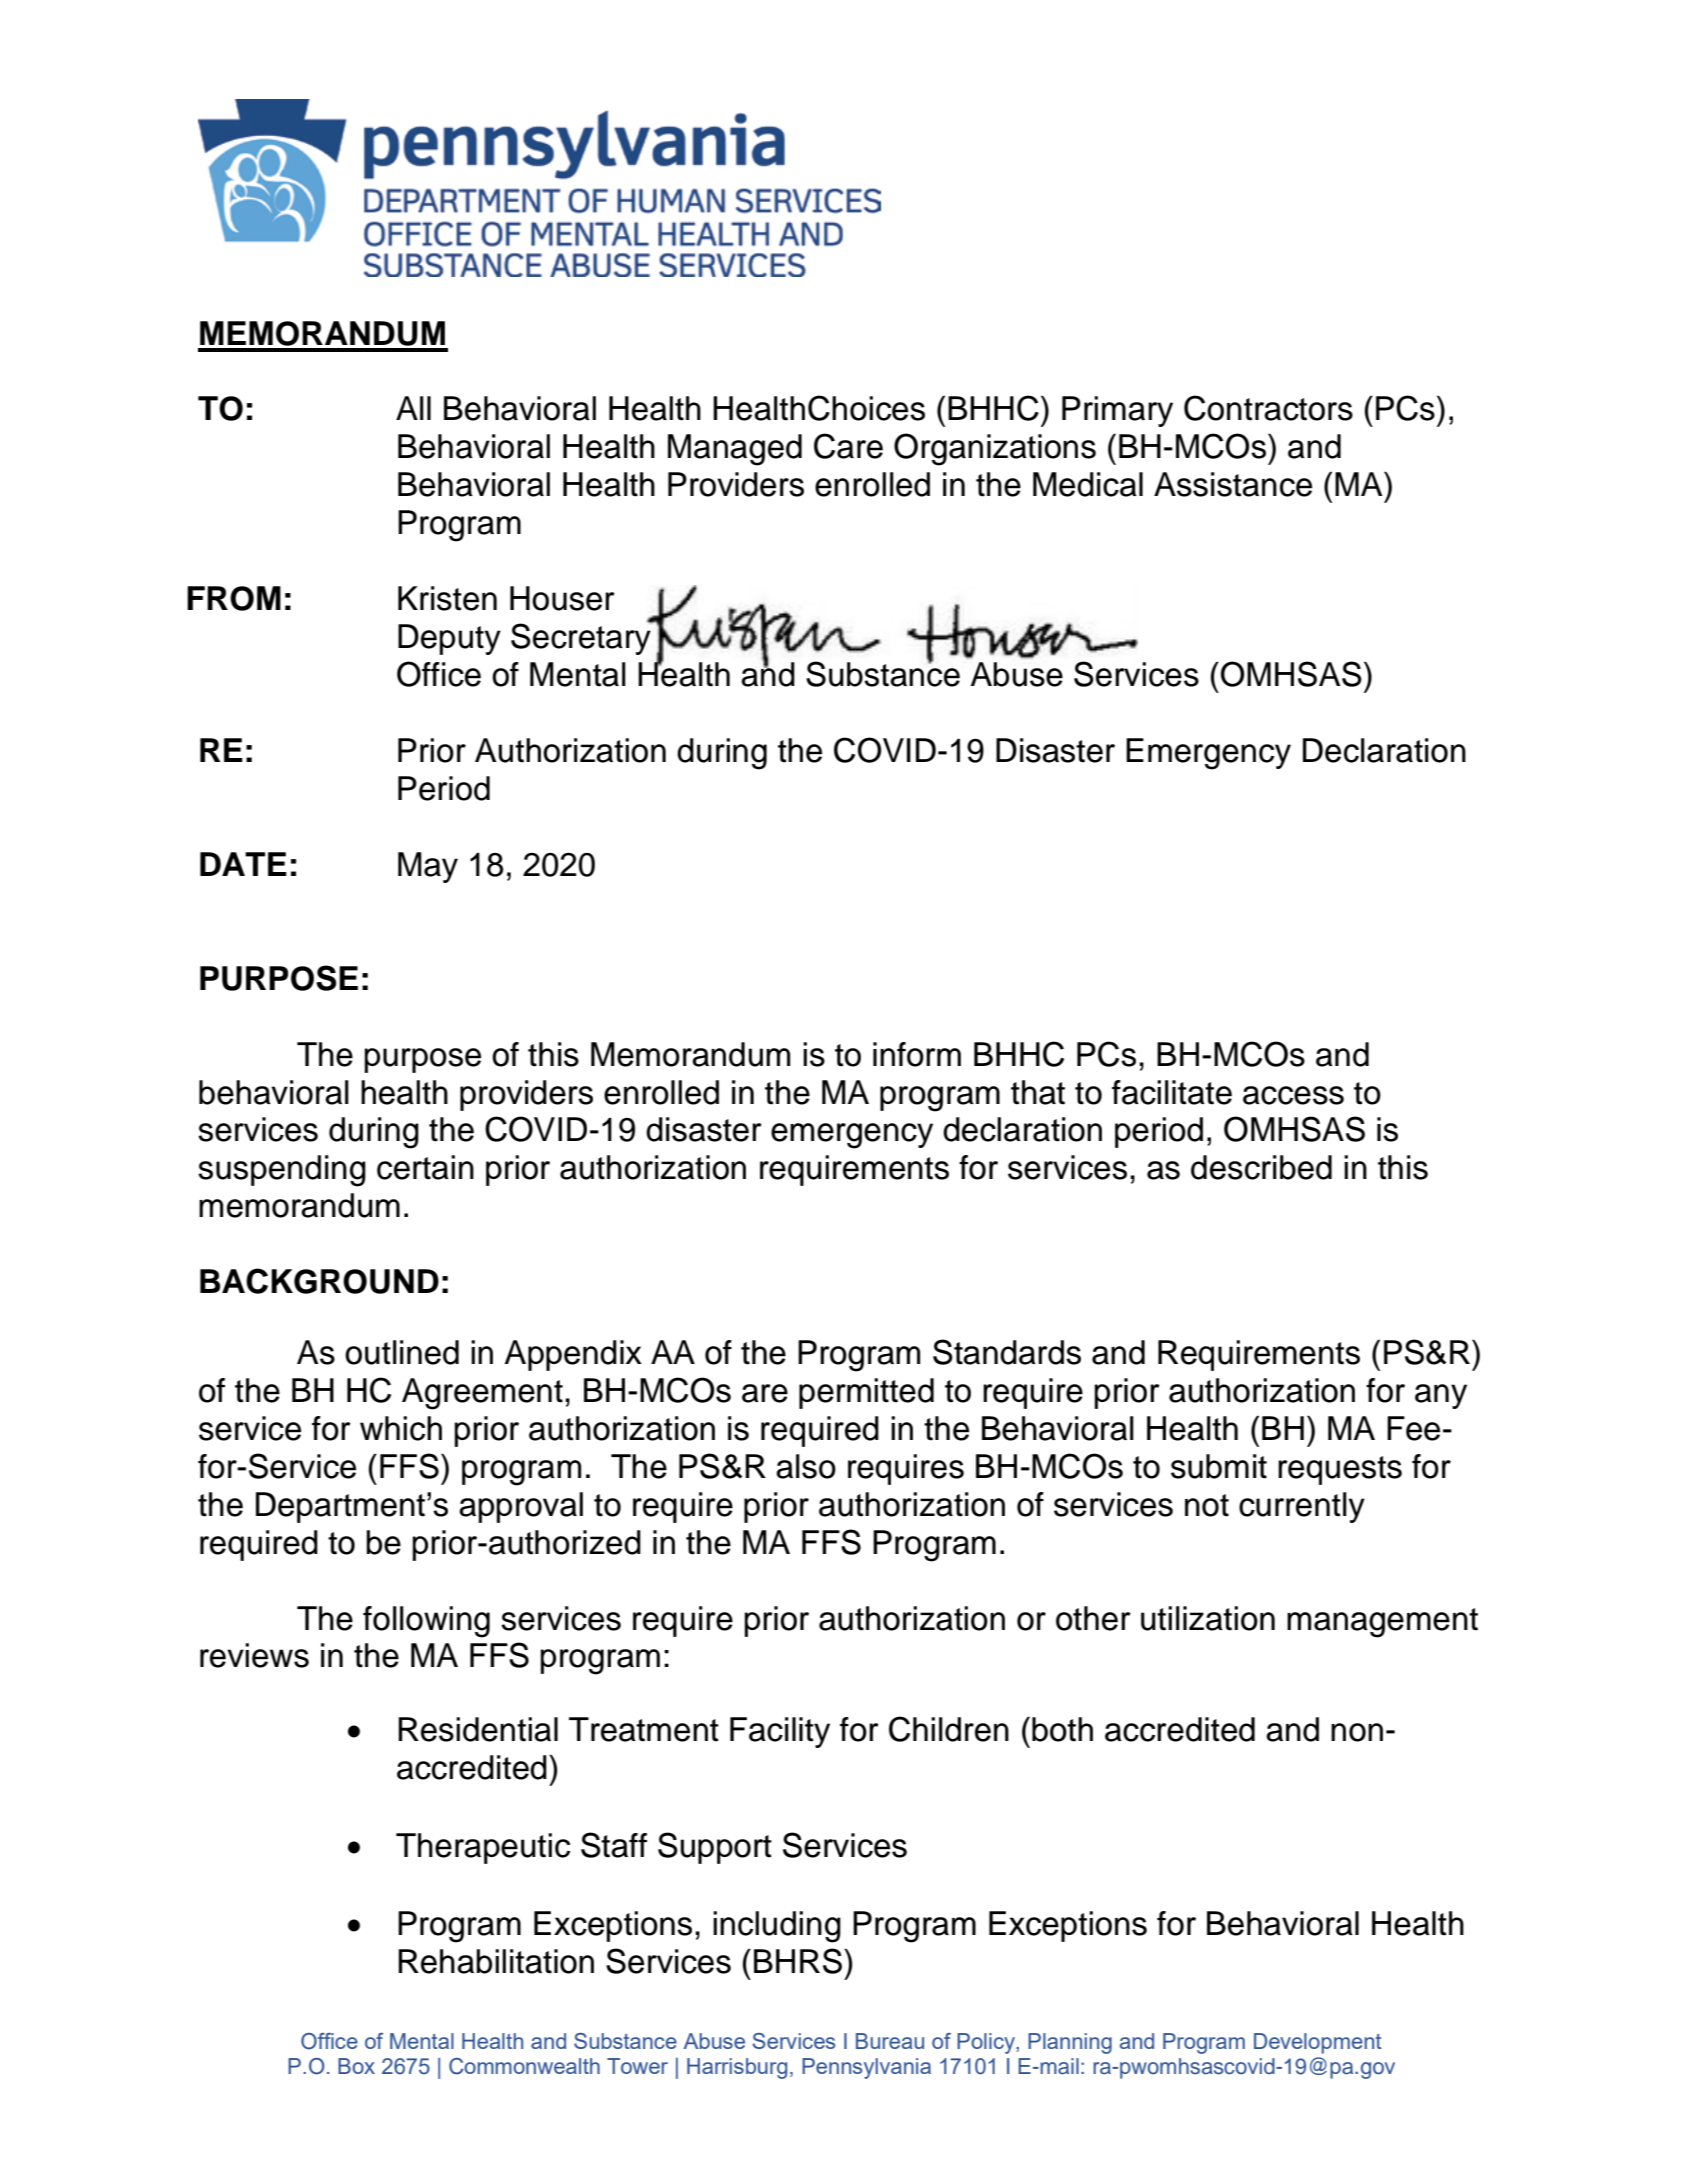 This document has height=2178, width=1683. What do you see at coordinates (428, 867) in the document?
I see `May` at bounding box center [428, 867].
